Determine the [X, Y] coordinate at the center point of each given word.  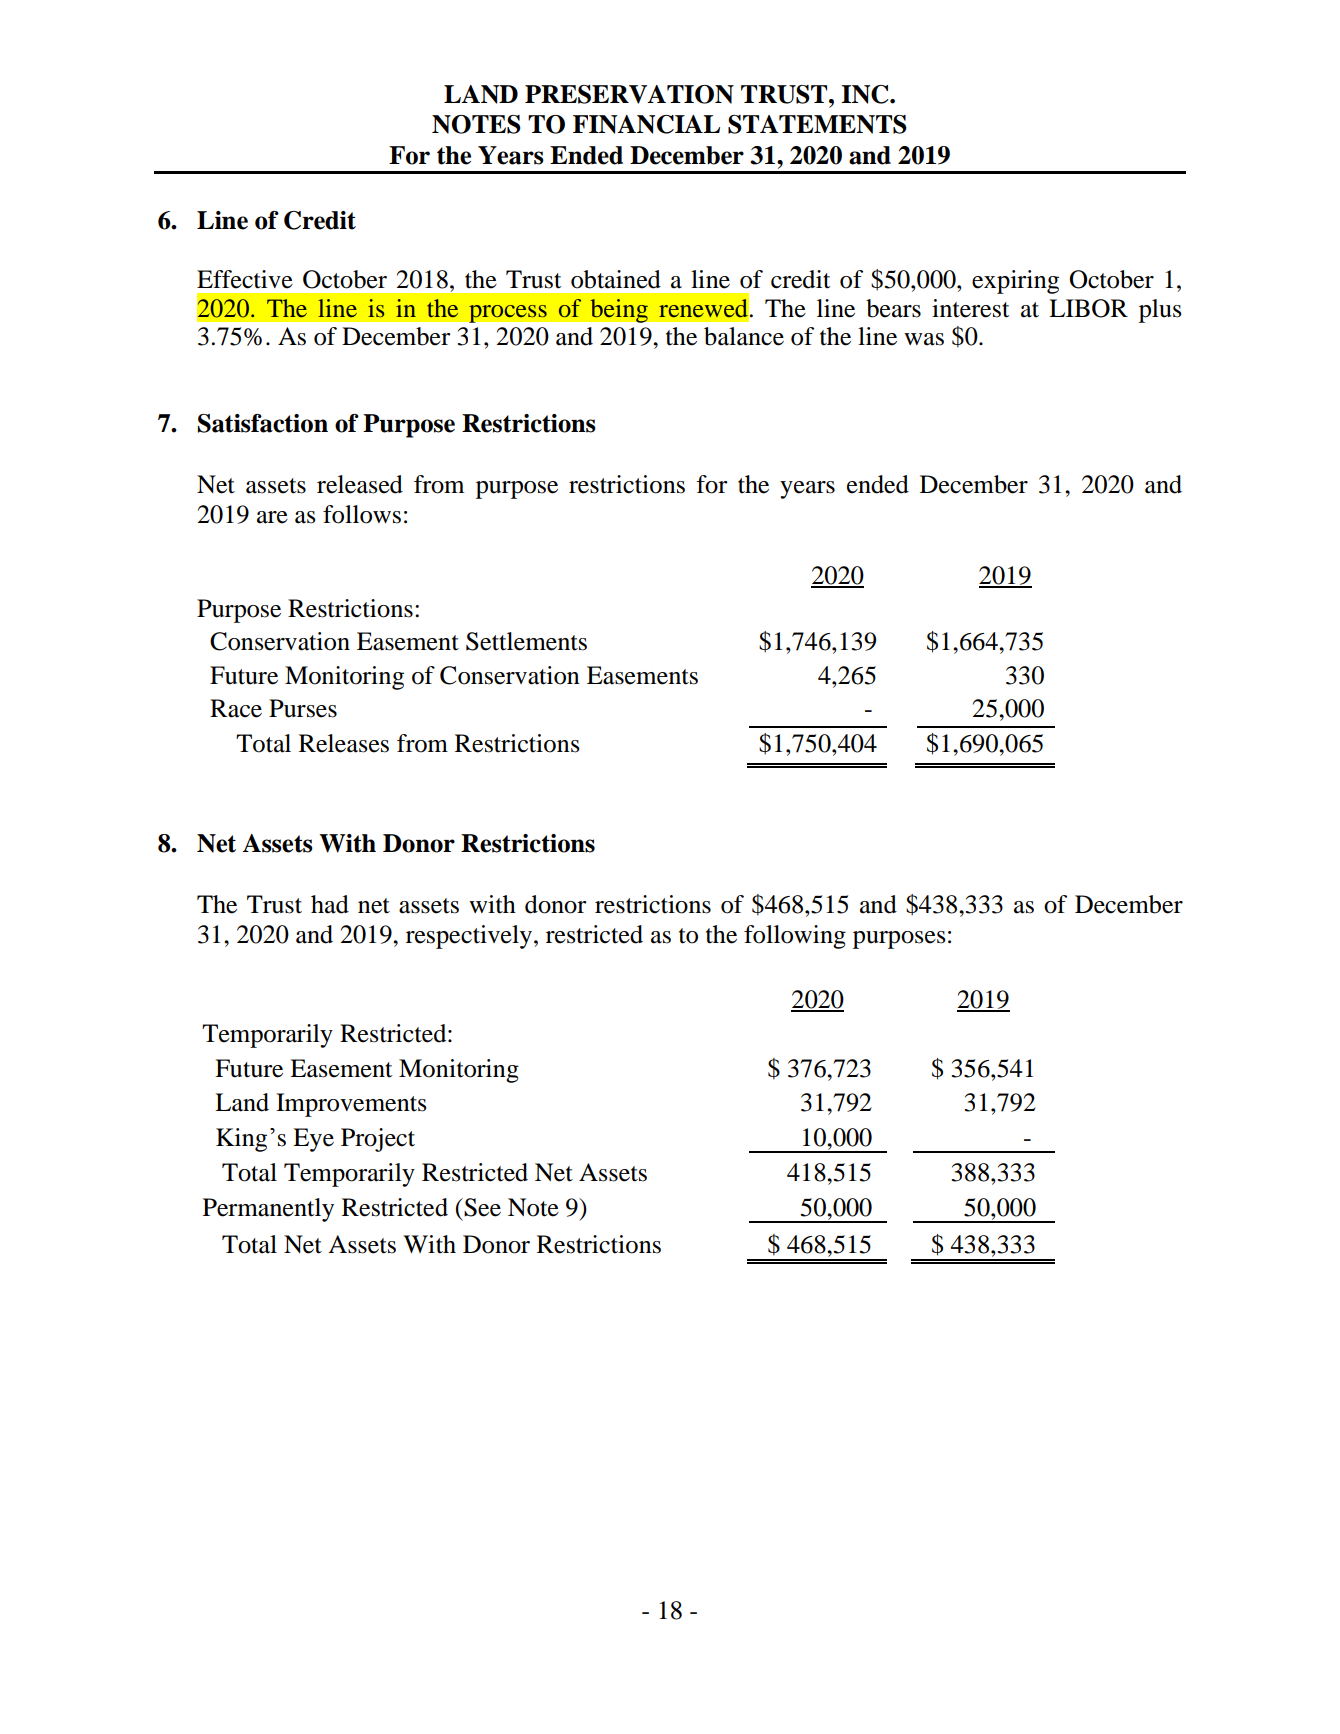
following [795, 937]
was [924, 339]
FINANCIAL [646, 124]
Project [378, 1140]
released [360, 484]
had [330, 904]
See [481, 1207]
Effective [245, 279]
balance [744, 336]
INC [866, 94]
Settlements [526, 641]
